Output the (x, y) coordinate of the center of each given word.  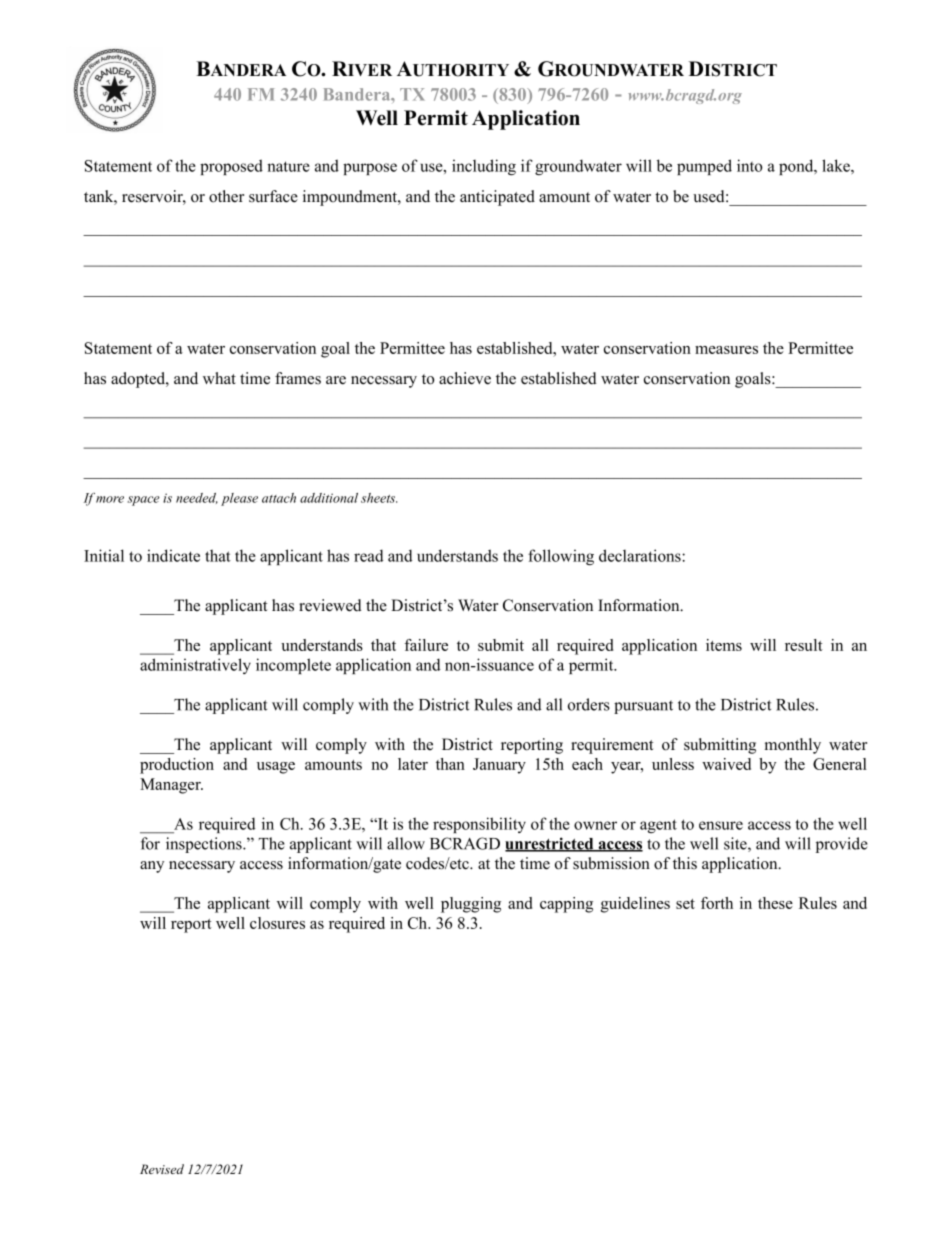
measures (726, 350)
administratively (195, 666)
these (775, 903)
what (219, 378)
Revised (162, 1169)
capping (566, 905)
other (226, 196)
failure (426, 645)
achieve (465, 378)
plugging (471, 905)
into (750, 165)
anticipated (497, 198)
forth (717, 903)
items (724, 645)
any (152, 867)
